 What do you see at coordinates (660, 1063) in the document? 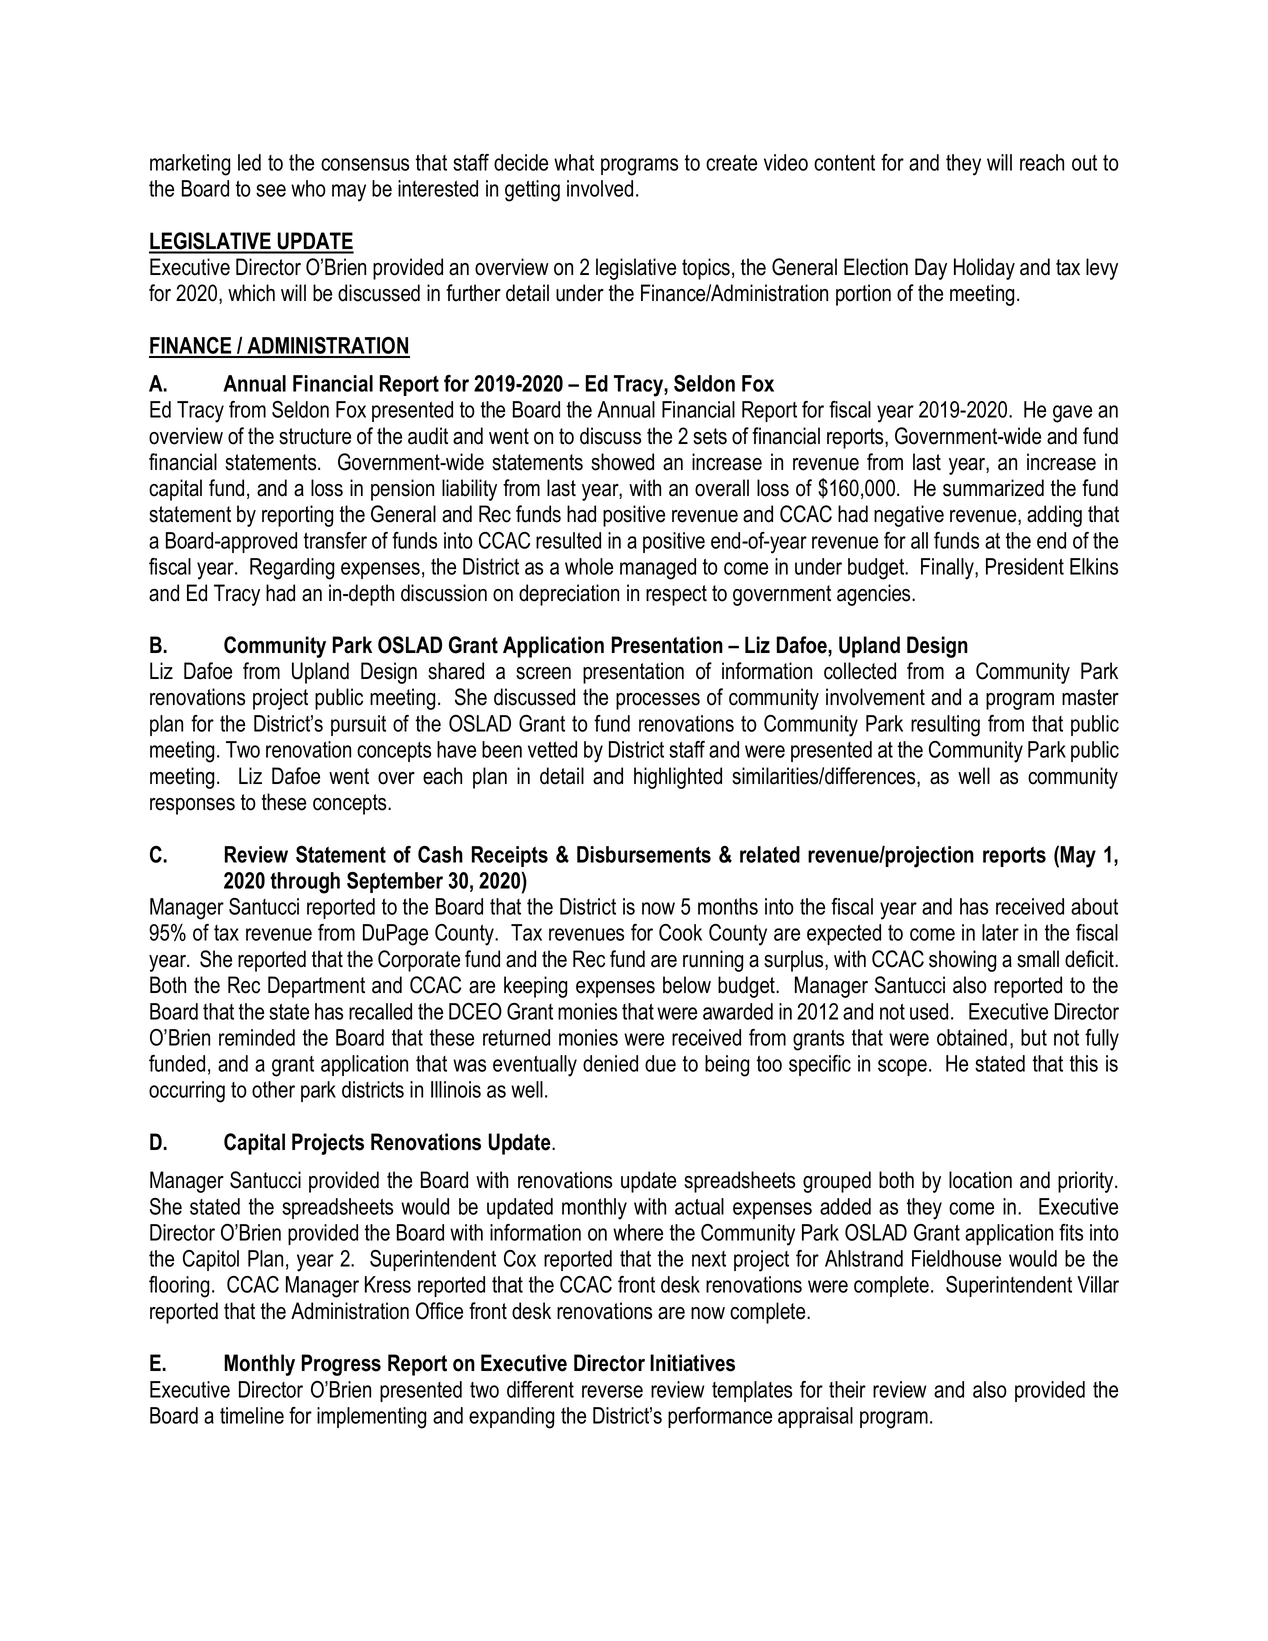
I see `due` at bounding box center [660, 1063].
